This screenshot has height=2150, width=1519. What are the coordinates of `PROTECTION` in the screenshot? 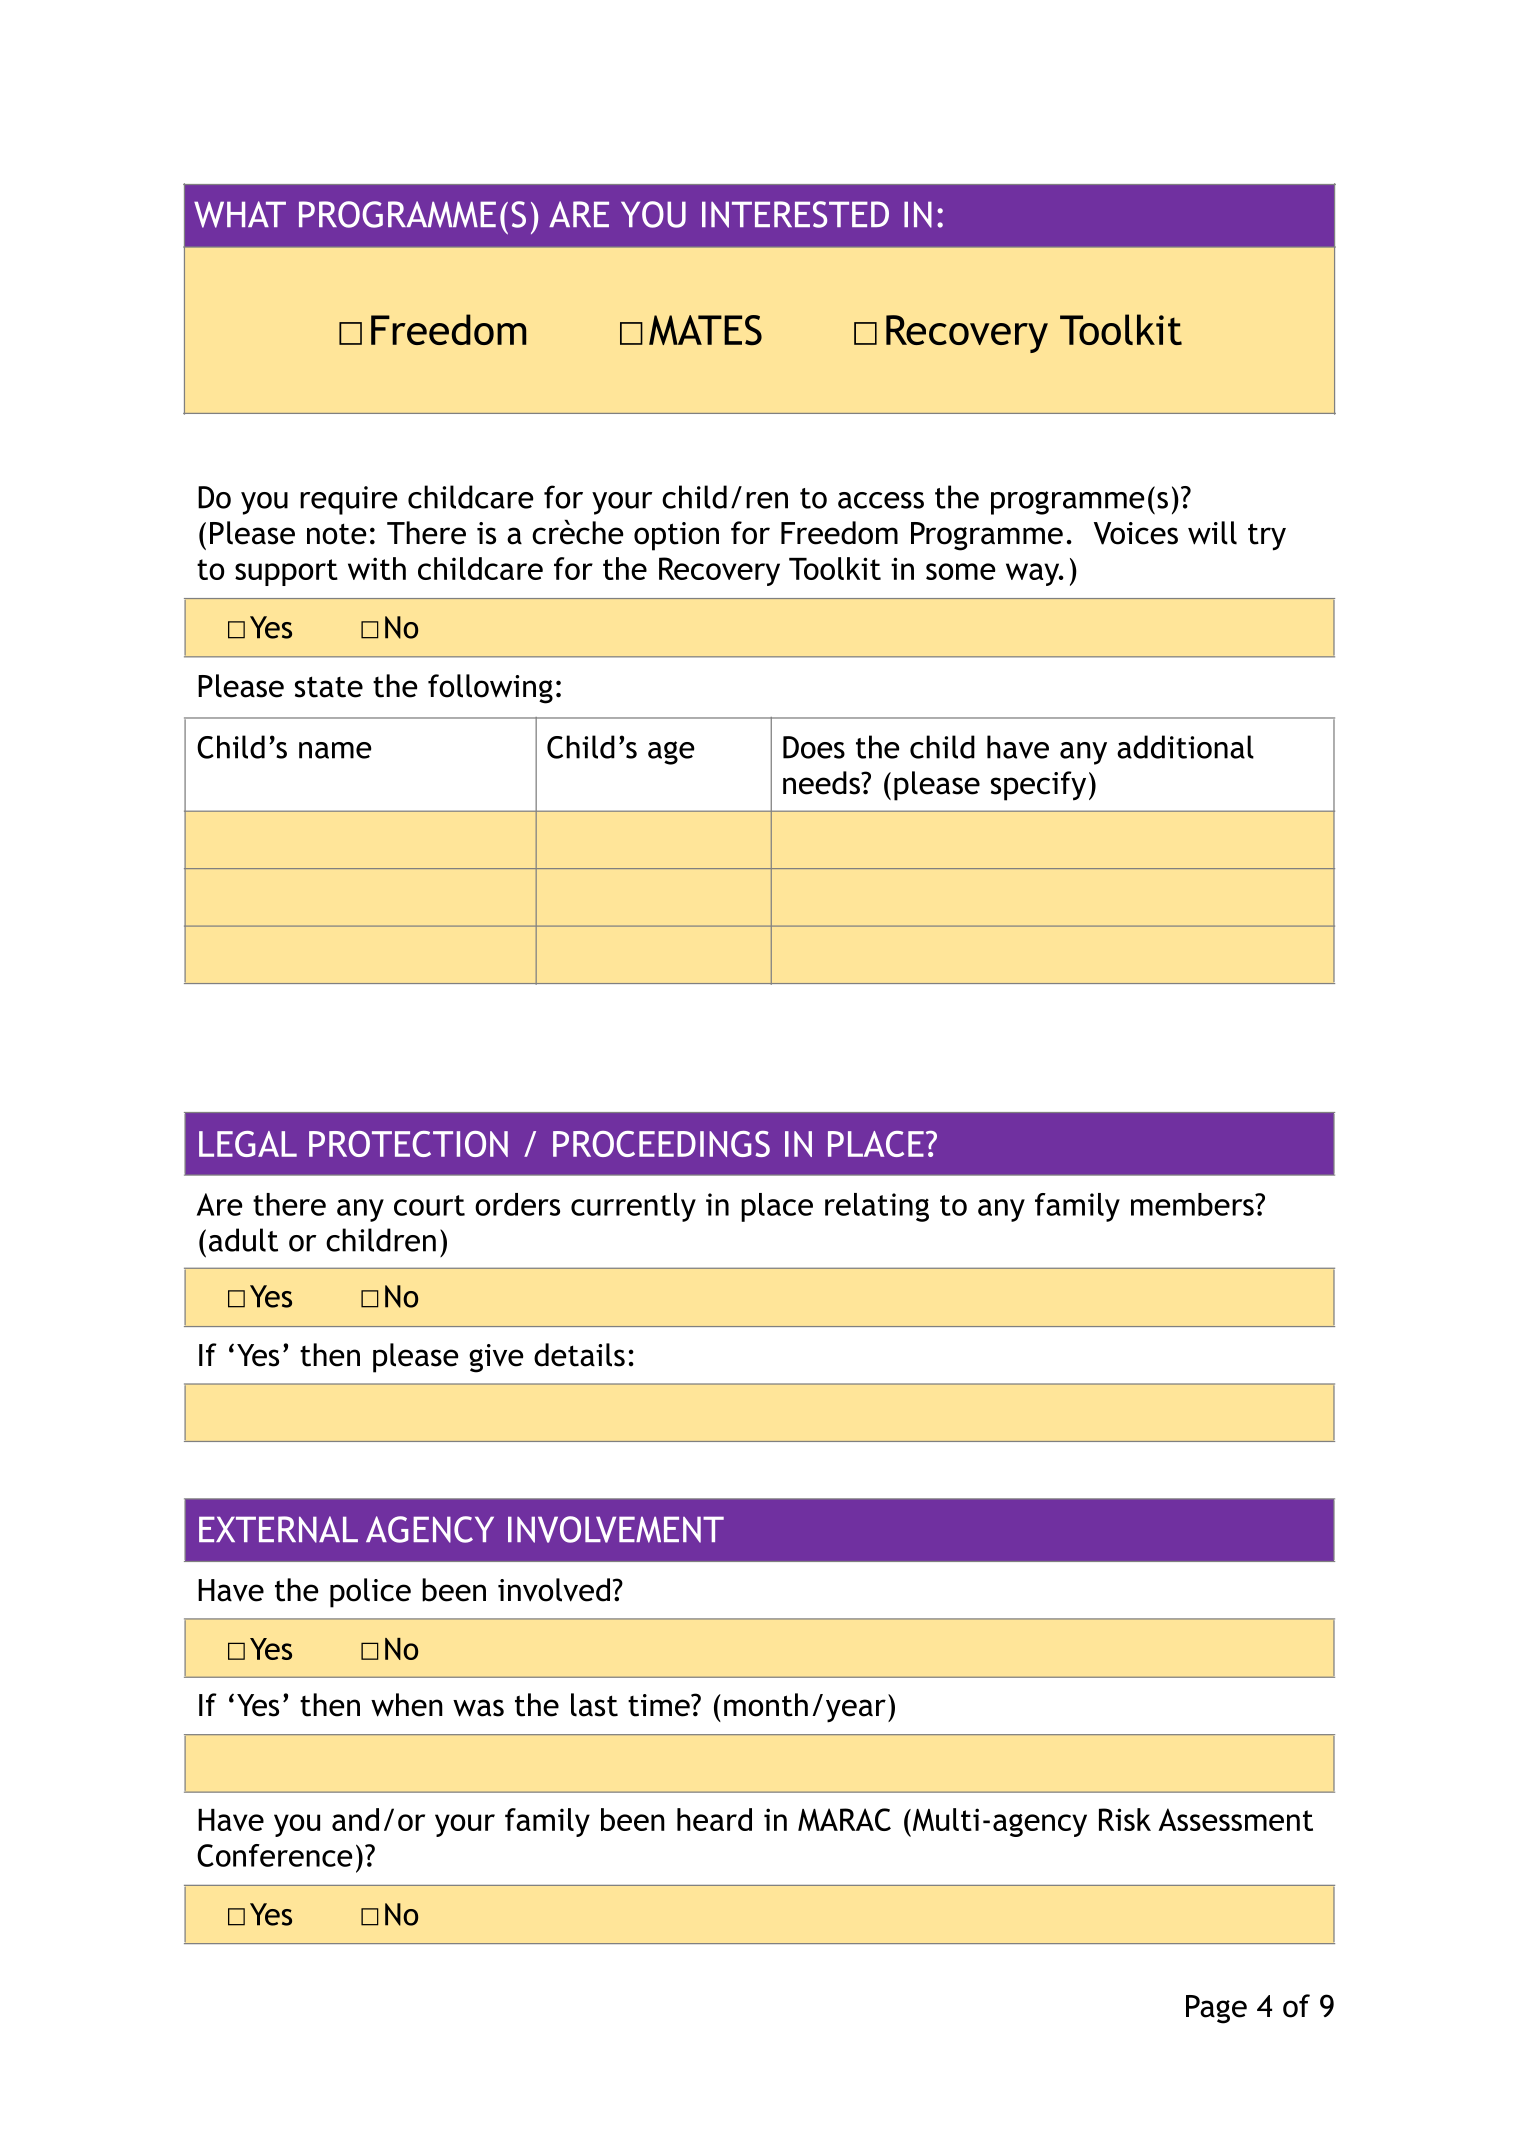 It's located at (408, 1144).
